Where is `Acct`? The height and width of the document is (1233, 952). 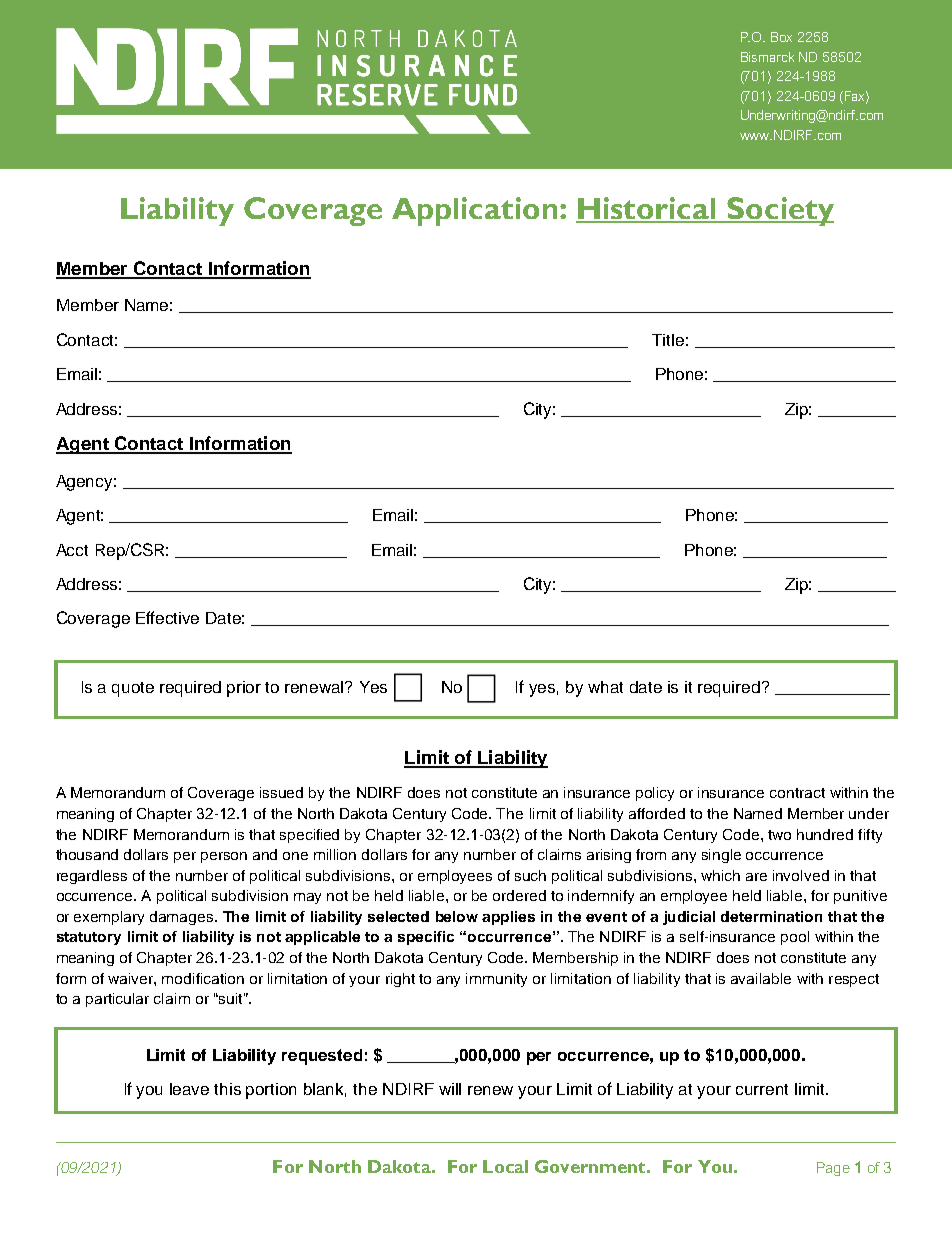 Acct is located at coordinates (72, 550).
